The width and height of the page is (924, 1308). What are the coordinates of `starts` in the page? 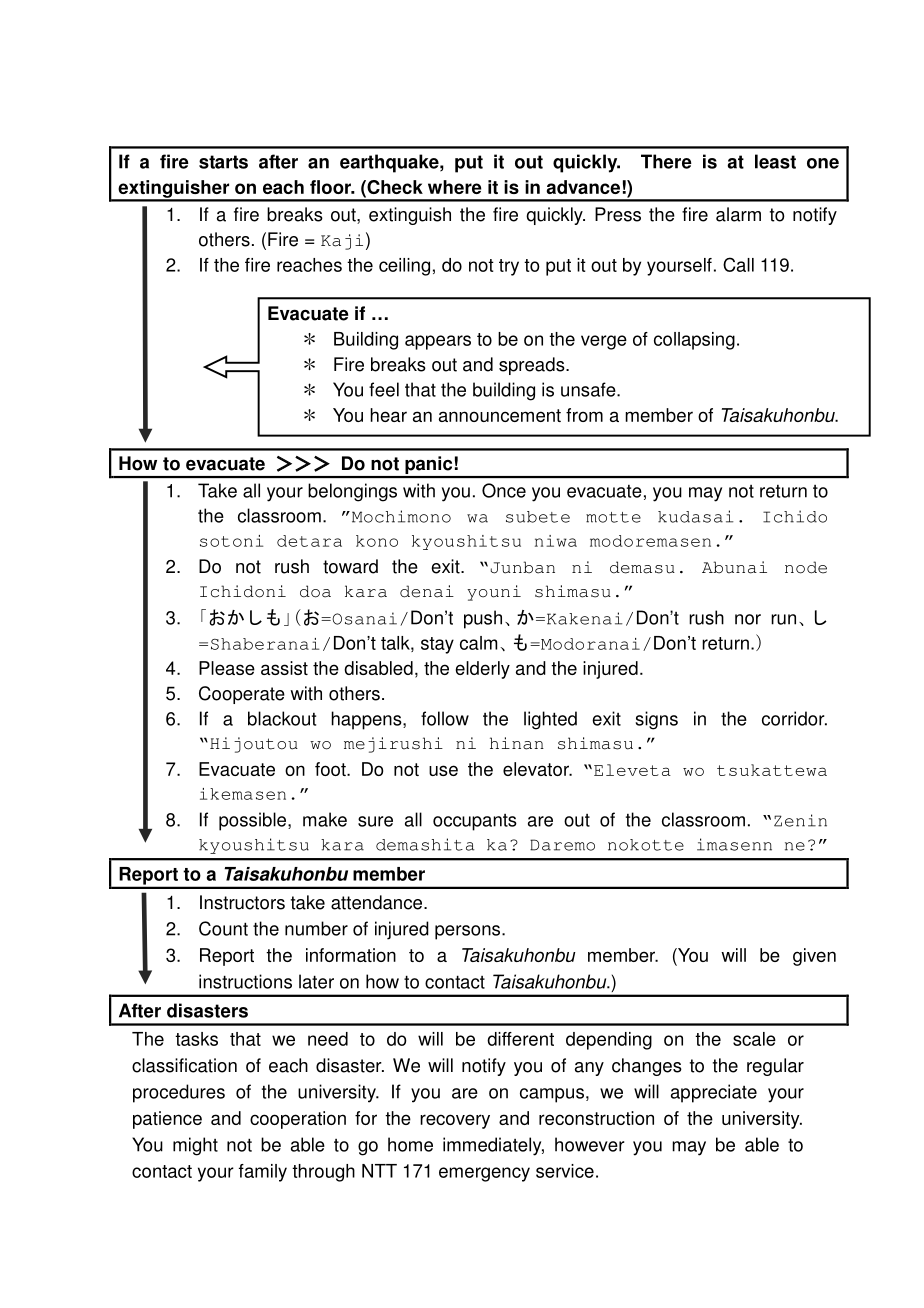 It's located at (223, 162).
